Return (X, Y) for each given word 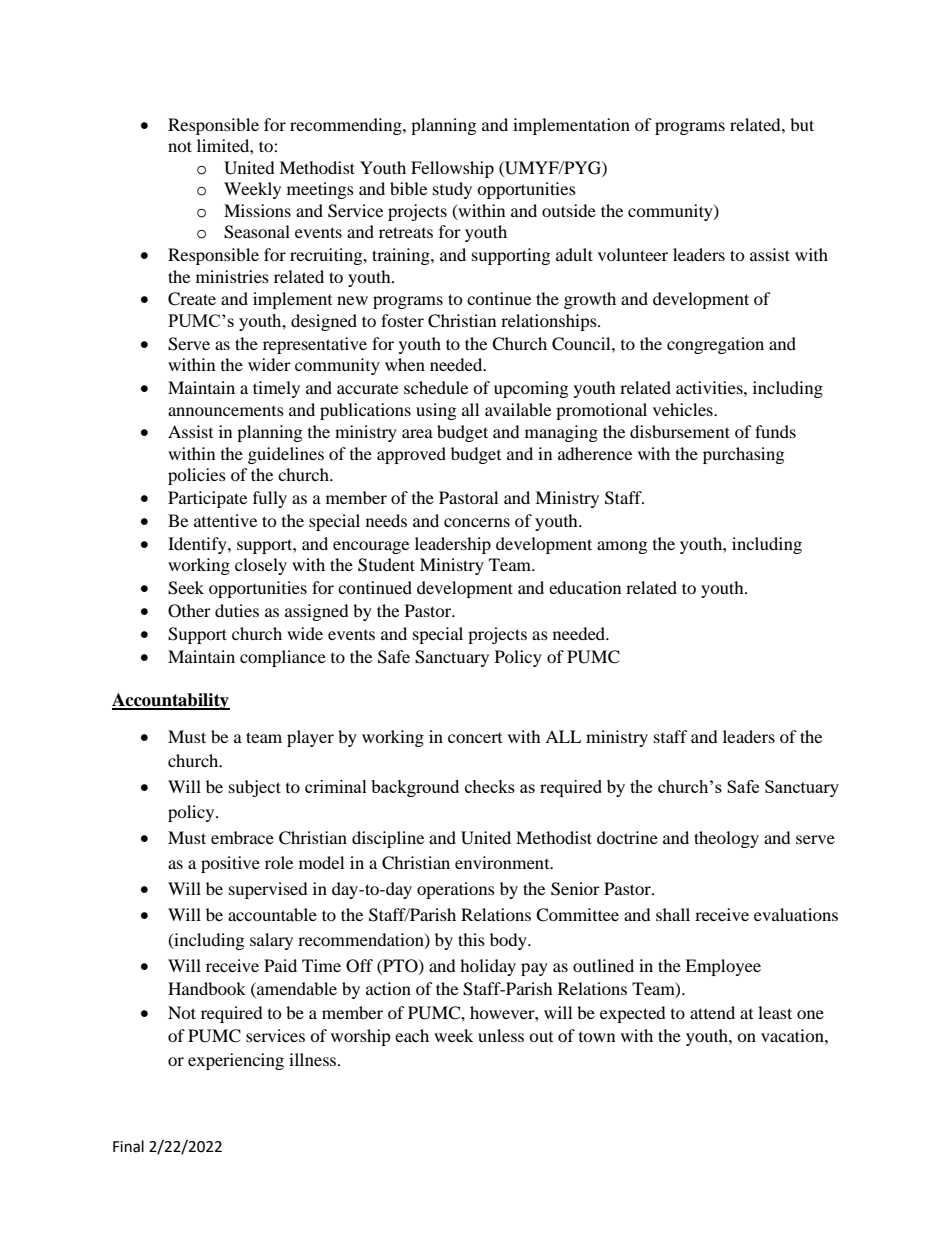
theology (726, 839)
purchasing (743, 455)
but (802, 124)
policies (197, 476)
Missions (257, 210)
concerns (477, 522)
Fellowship (452, 169)
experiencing (236, 1061)
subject (255, 788)
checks (490, 786)
